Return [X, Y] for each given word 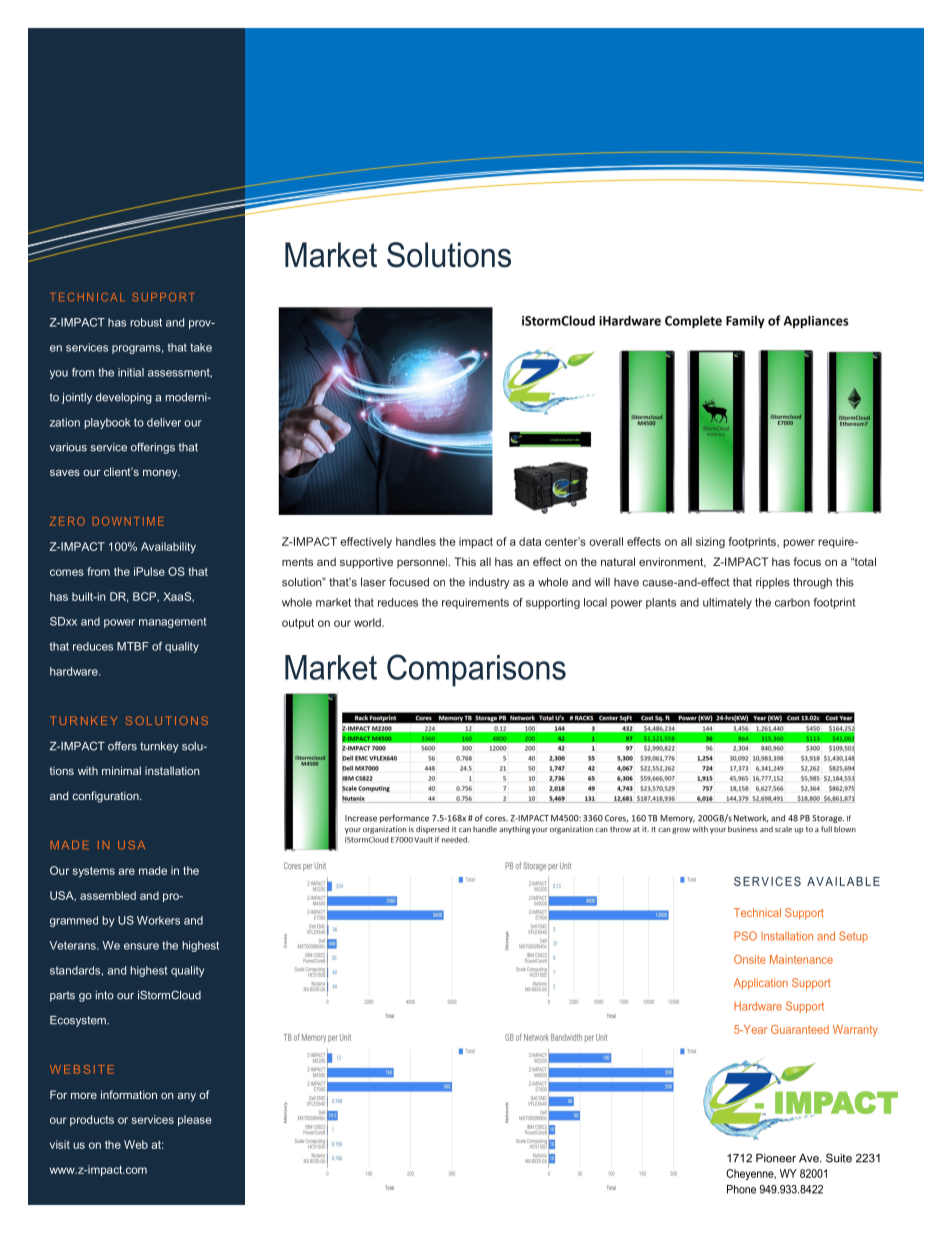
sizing [710, 542]
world [368, 622]
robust [146, 322]
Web [136, 1144]
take [201, 347]
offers [122, 746]
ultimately [727, 603]
